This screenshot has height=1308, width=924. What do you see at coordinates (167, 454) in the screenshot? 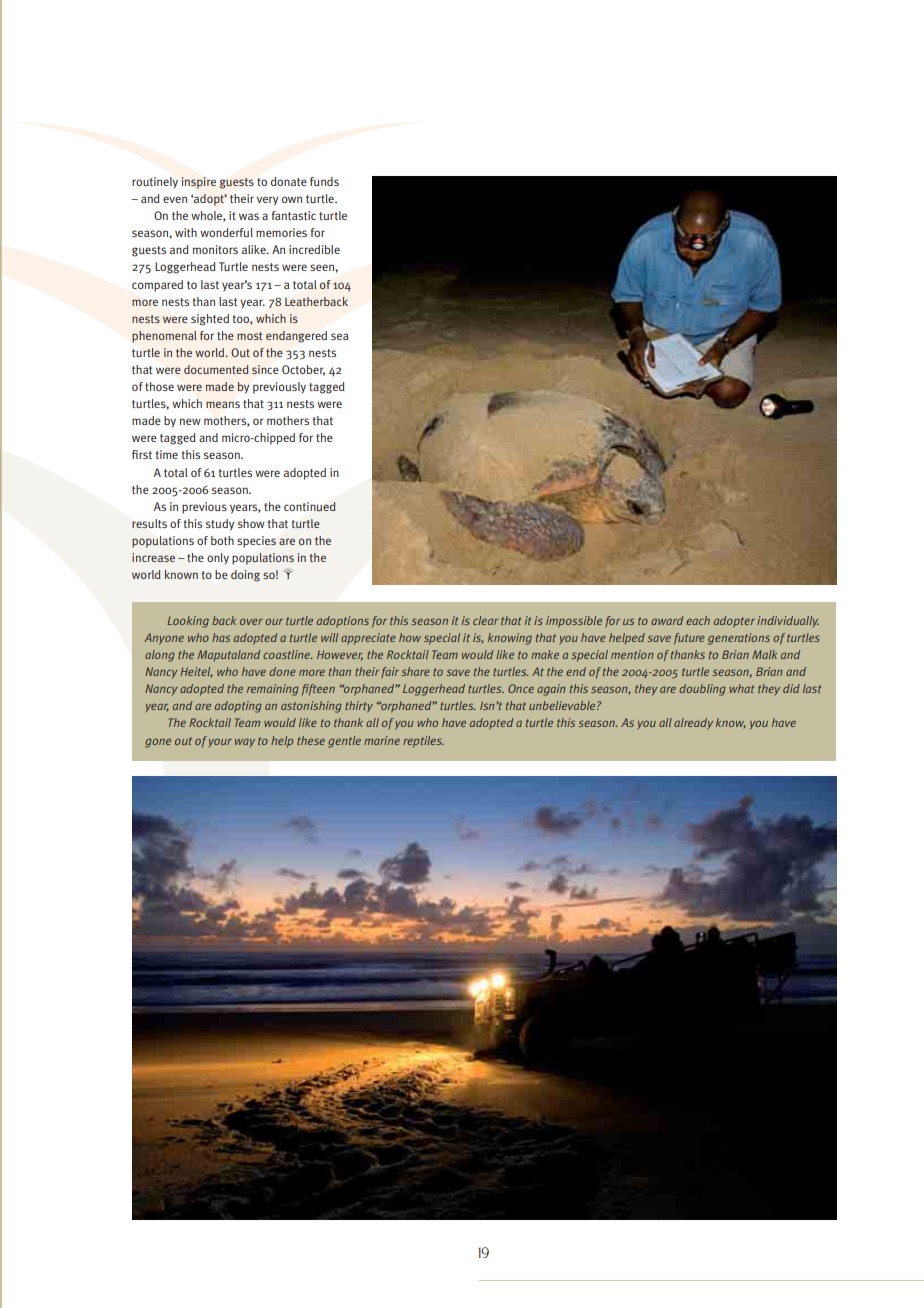
I see `time` at bounding box center [167, 454].
